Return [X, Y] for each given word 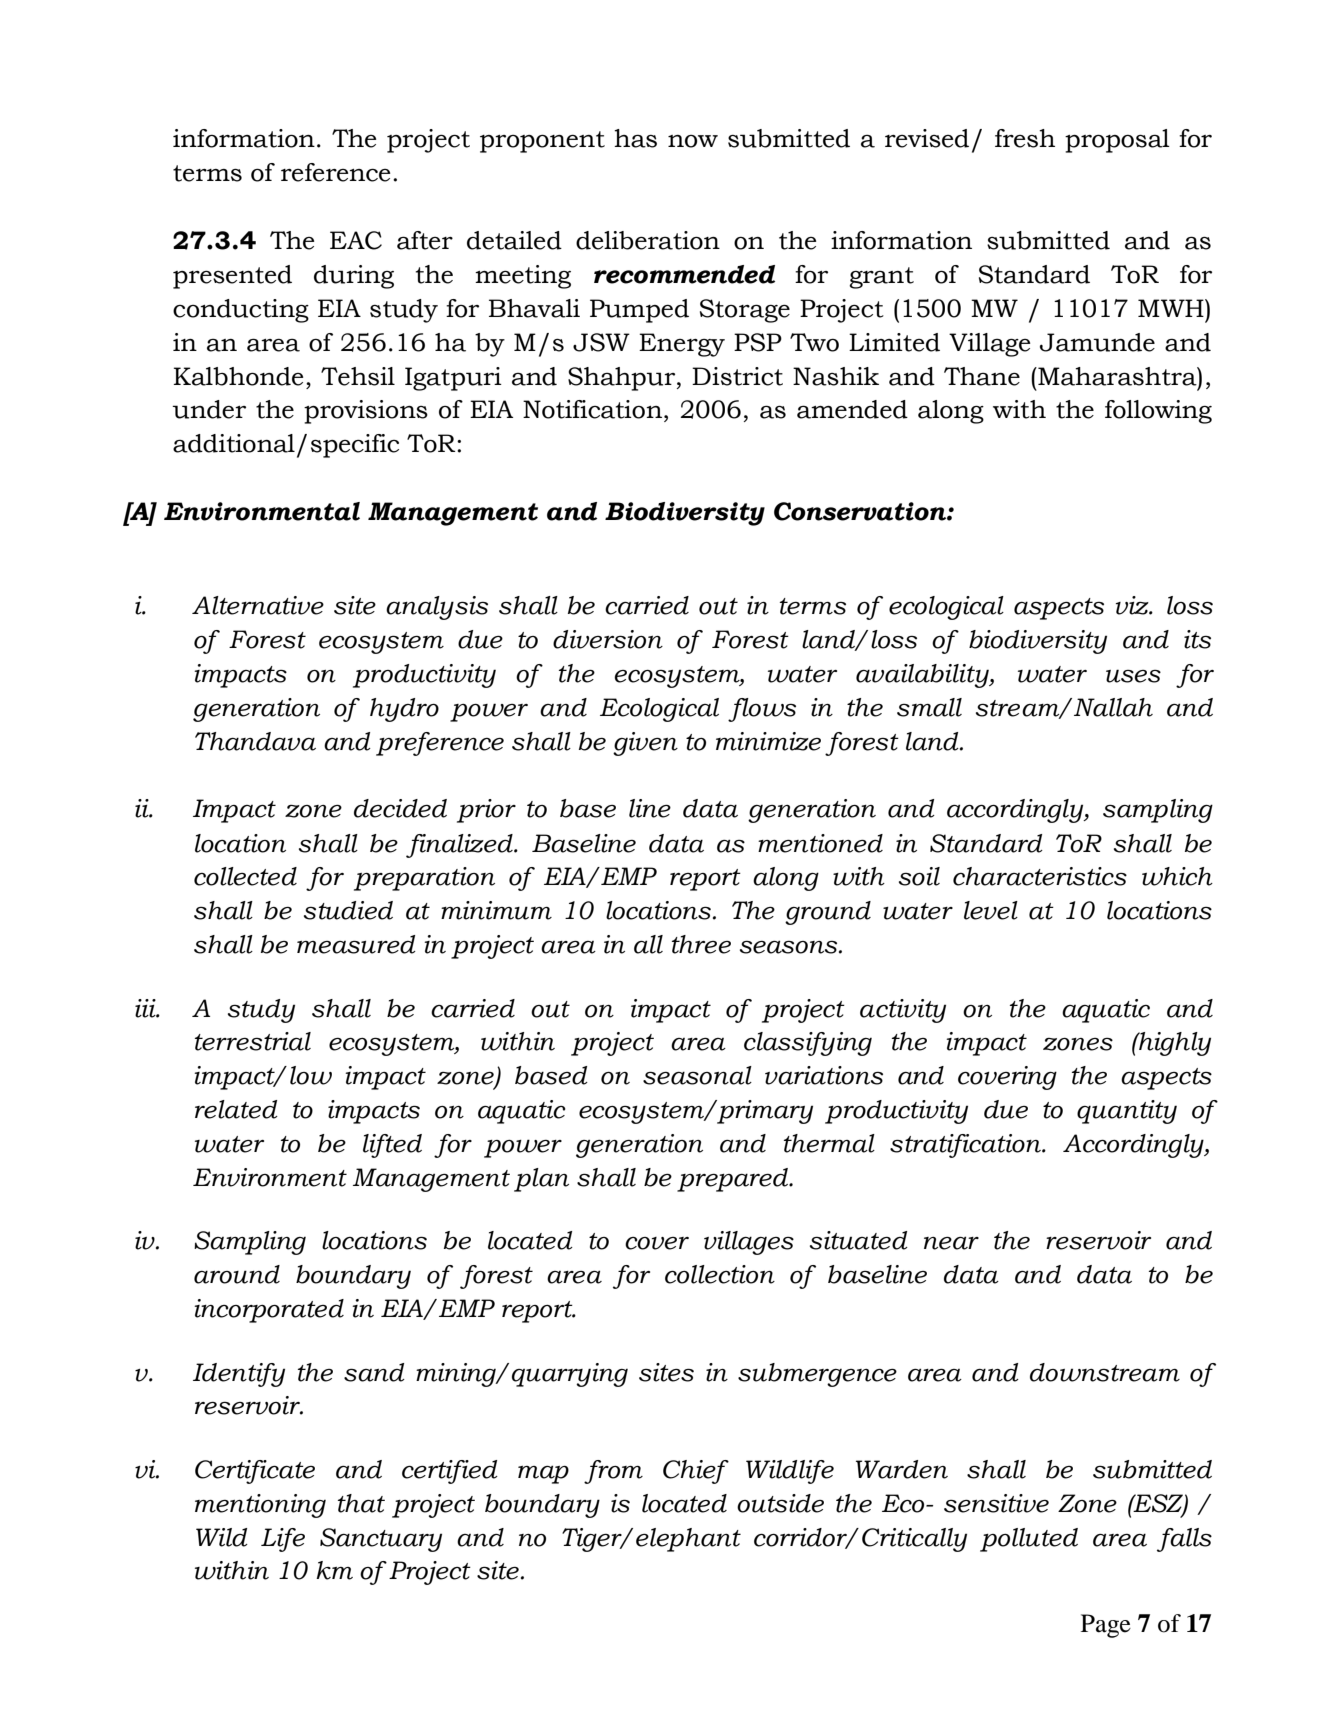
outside [780, 1503]
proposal [1117, 141]
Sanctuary [381, 1540]
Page [1106, 1626]
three [701, 944]
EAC [356, 240]
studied [348, 910]
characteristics [1040, 876]
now [693, 141]
